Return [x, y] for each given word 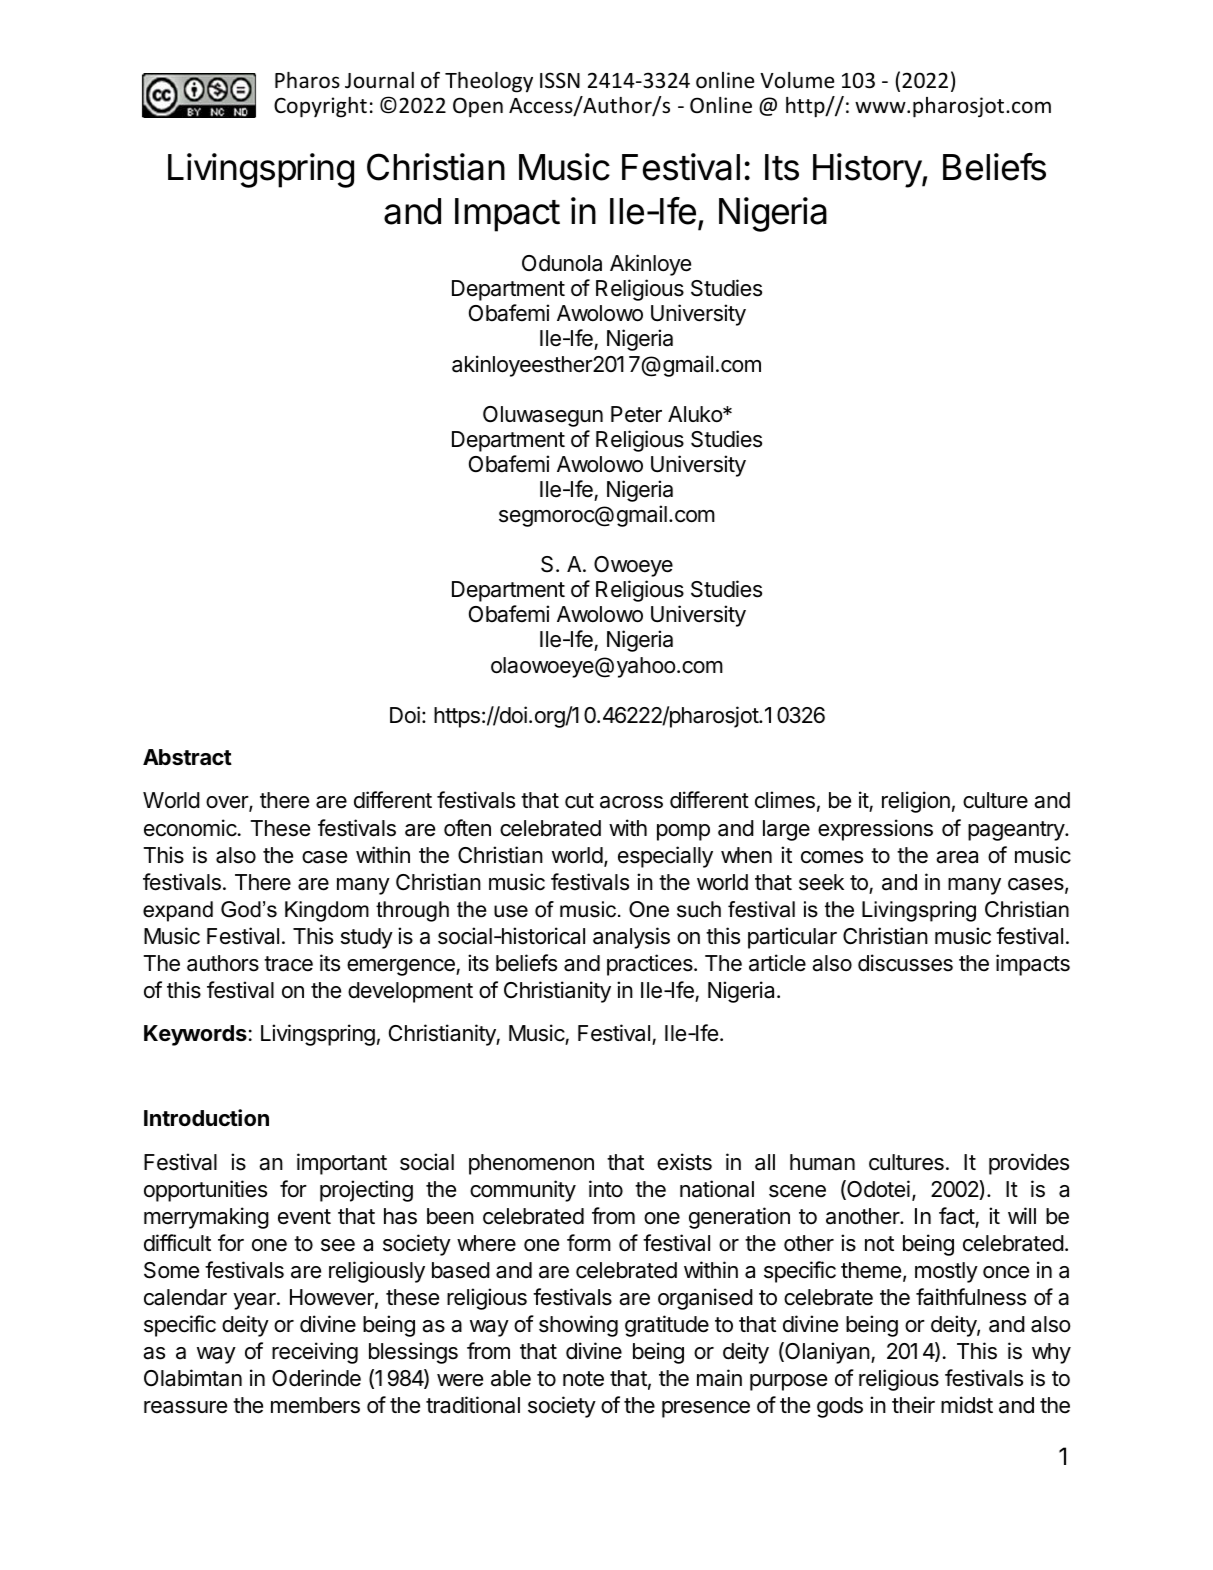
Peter [636, 414]
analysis [631, 938]
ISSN [560, 80]
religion [916, 802]
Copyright [320, 107]
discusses [905, 963]
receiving [315, 1353]
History [868, 170]
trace [288, 964]
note [583, 1379]
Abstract [187, 757]
